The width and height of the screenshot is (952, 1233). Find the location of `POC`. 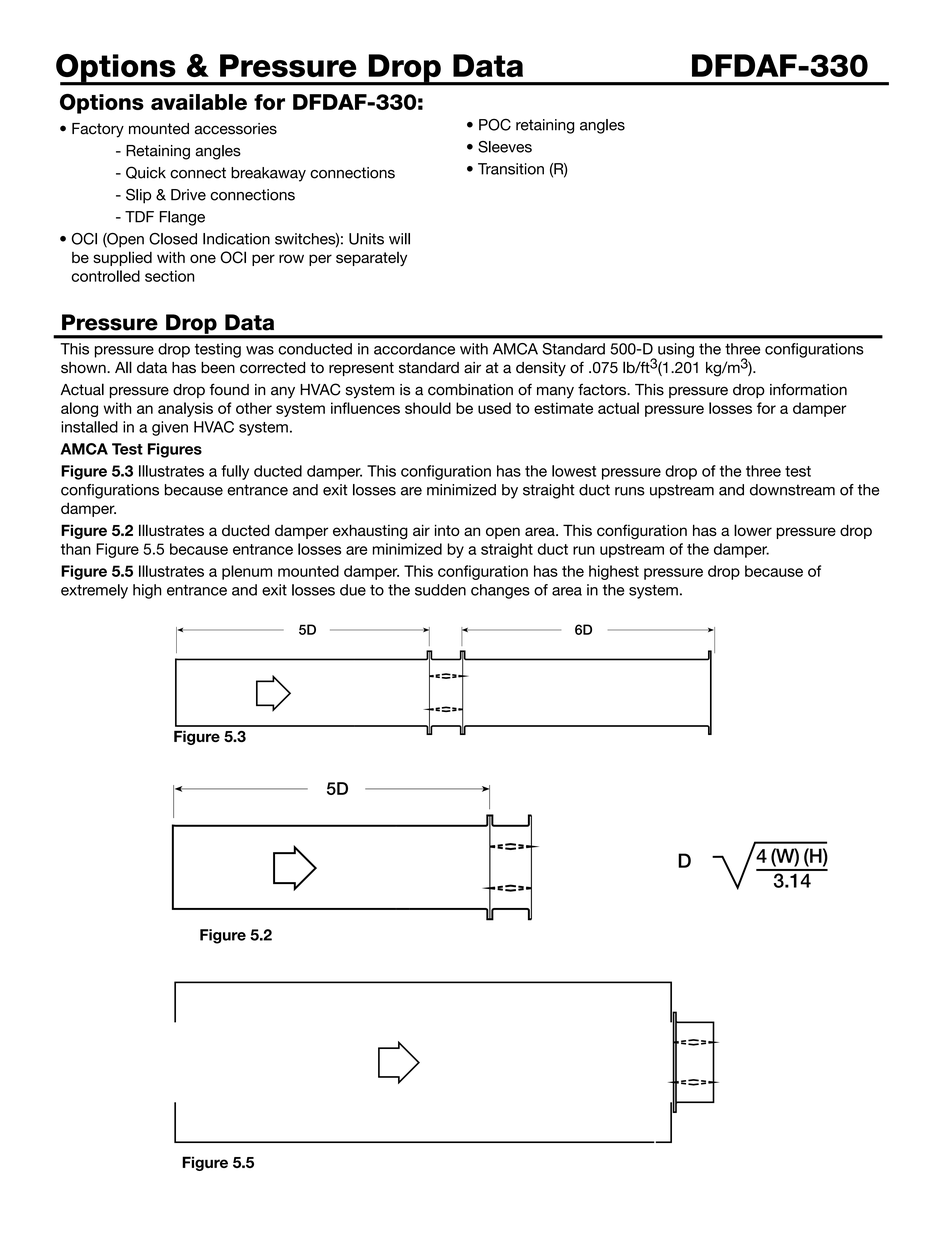

POC is located at coordinates (495, 124).
